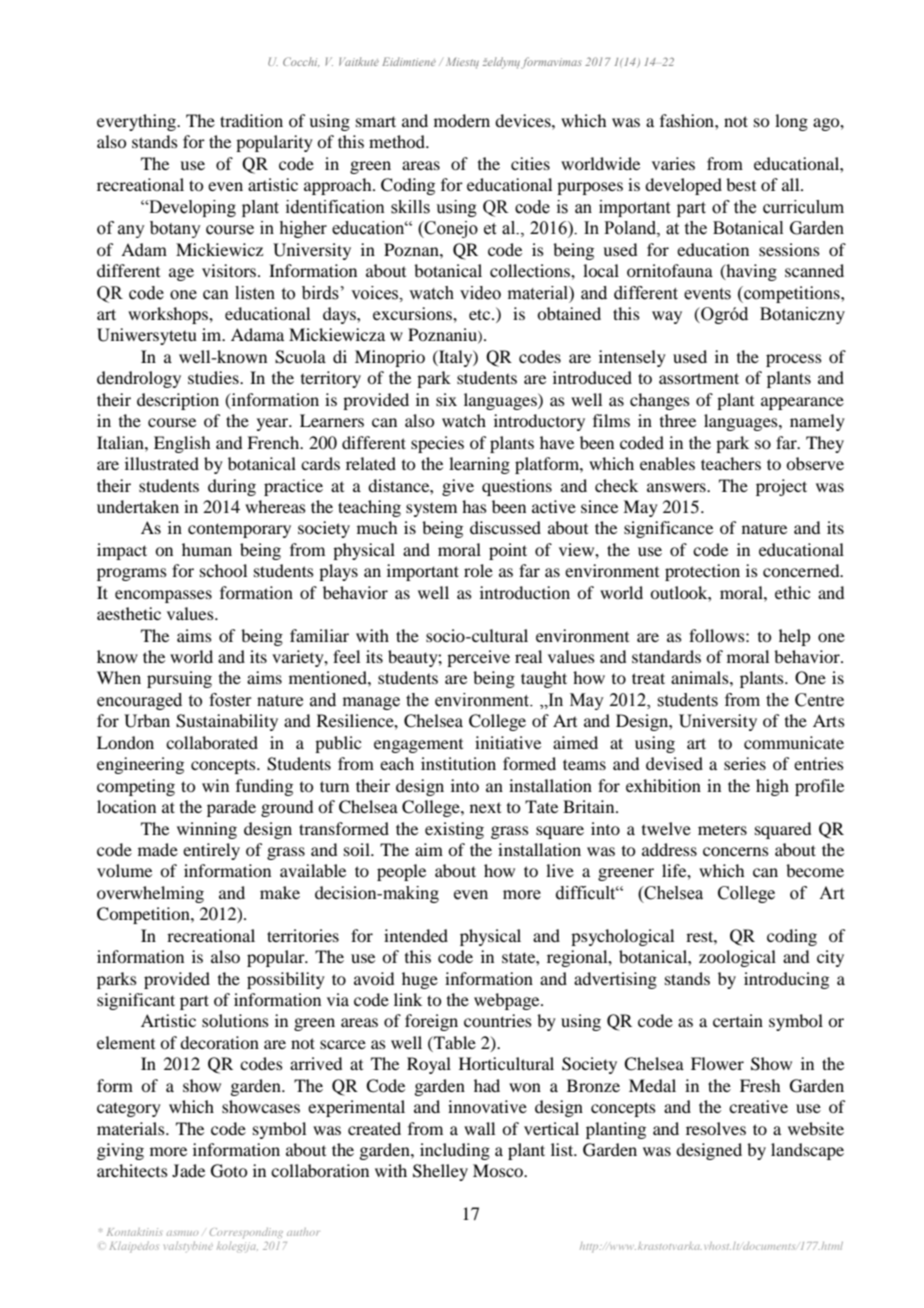 The width and height of the image is (924, 1308). Describe the element at coordinates (802, 403) in the image. I see `appearance` at that location.
